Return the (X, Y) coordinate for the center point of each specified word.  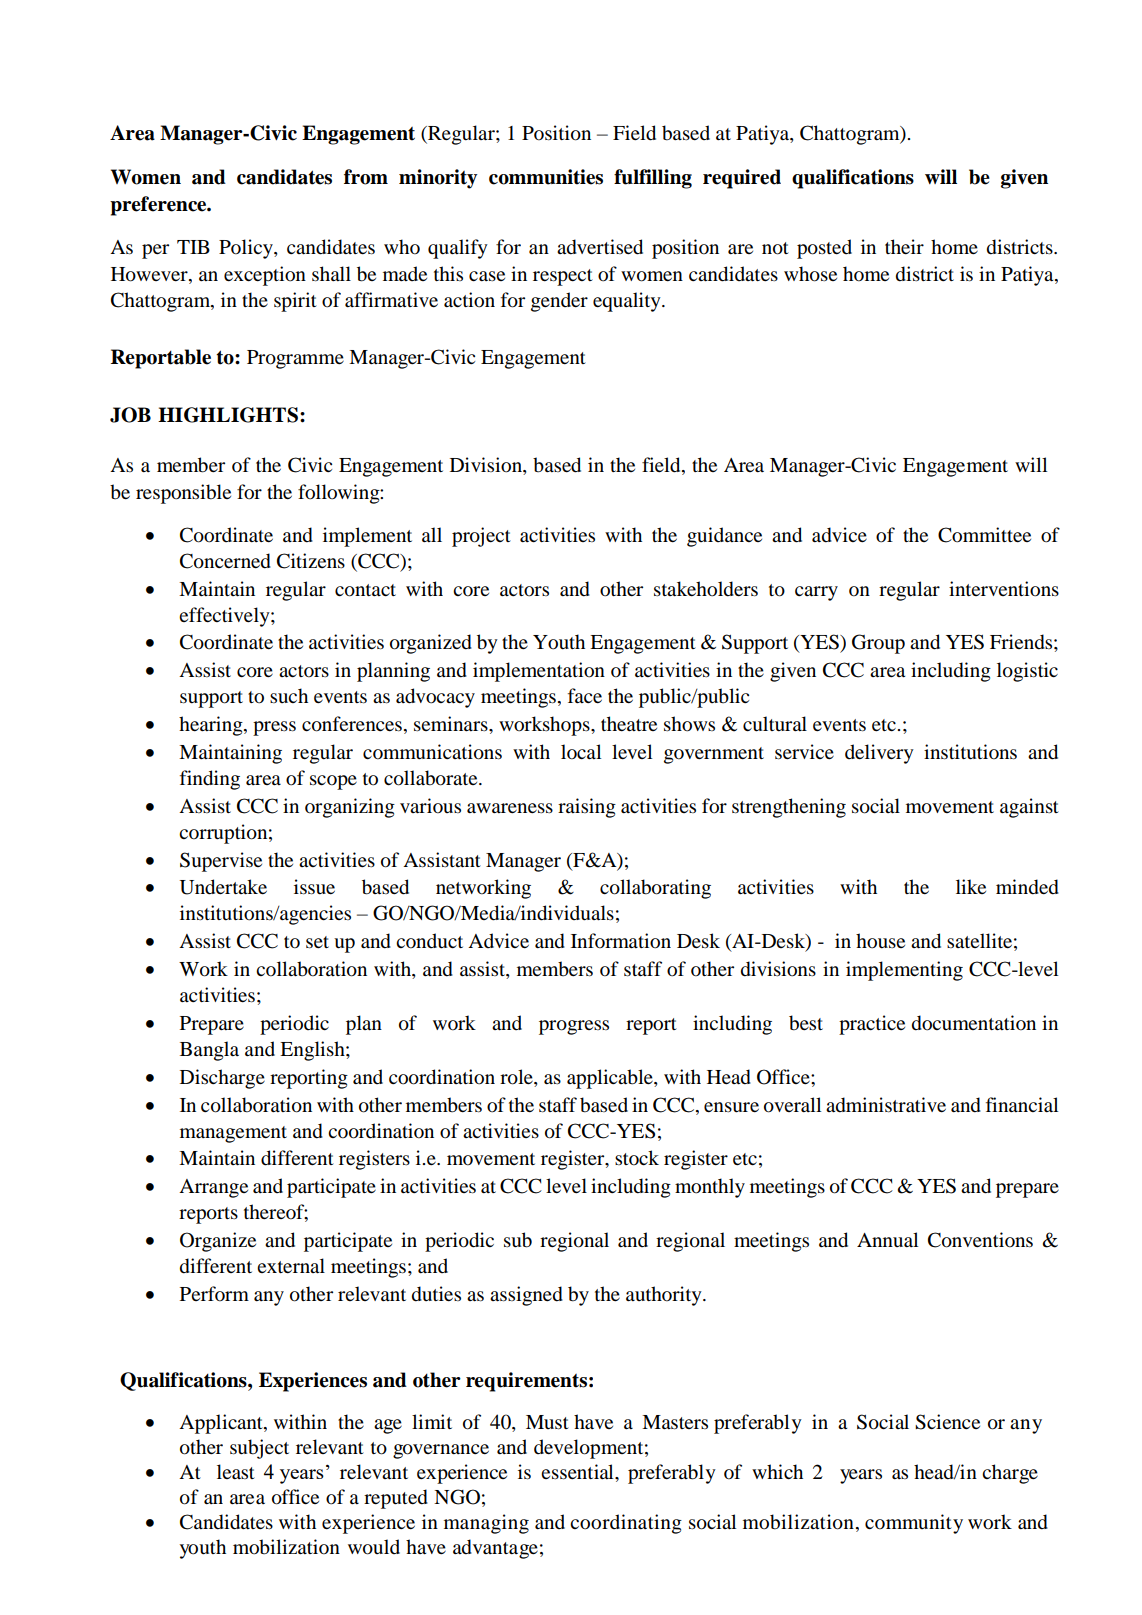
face (585, 696)
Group (878, 644)
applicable (611, 1079)
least (236, 1471)
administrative (886, 1105)
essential (578, 1472)
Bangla (209, 1051)
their (904, 247)
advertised (600, 247)
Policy (247, 249)
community (914, 1524)
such (289, 695)
